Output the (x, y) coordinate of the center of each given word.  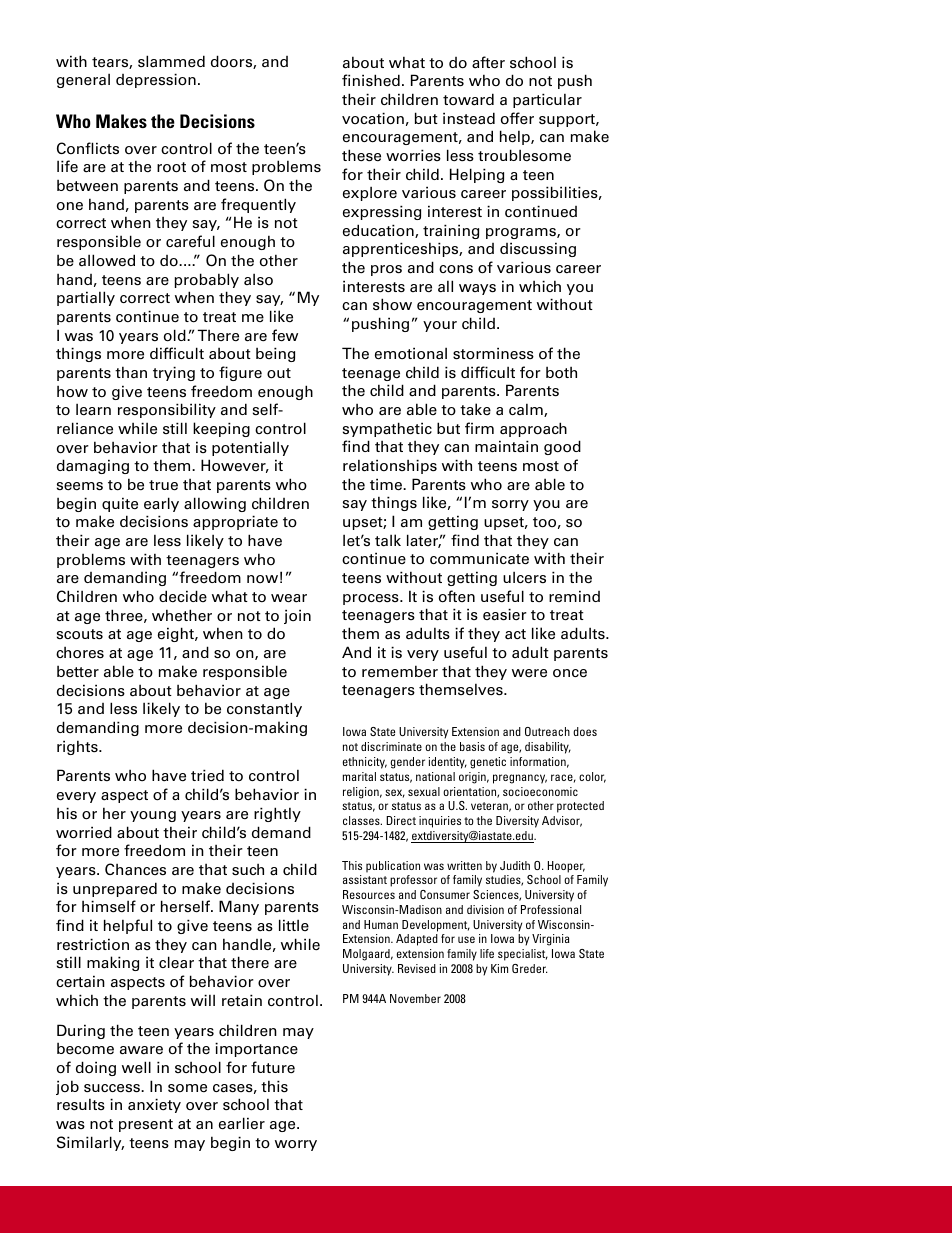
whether (182, 615)
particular (547, 100)
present (146, 1125)
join (297, 616)
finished (371, 80)
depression (156, 80)
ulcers (524, 578)
